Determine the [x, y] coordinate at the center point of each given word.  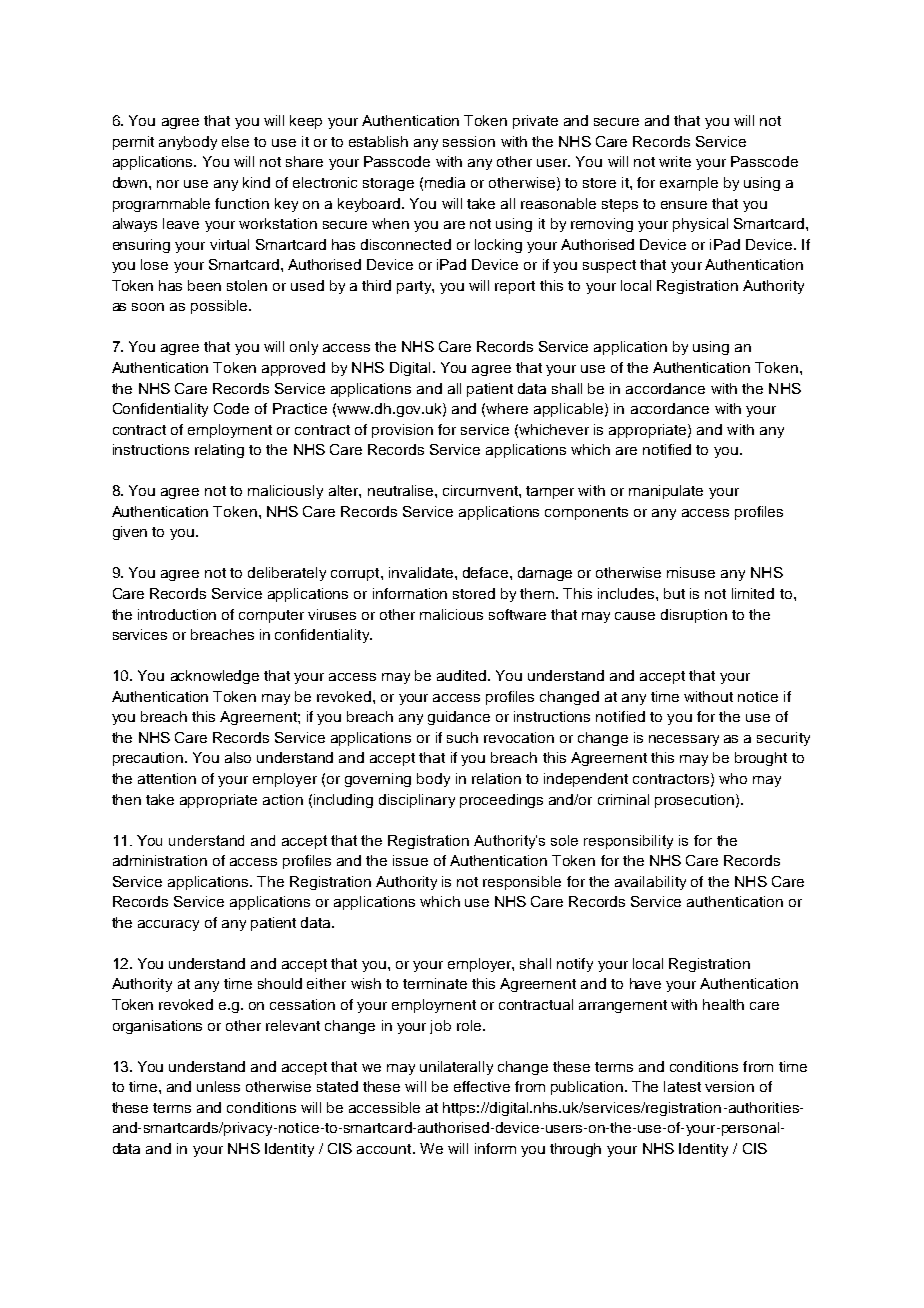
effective [482, 1086]
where [507, 408]
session [469, 141]
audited [463, 675]
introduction [177, 614]
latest [682, 1086]
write [675, 161]
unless [218, 1086]
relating [219, 451]
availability [650, 883]
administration [160, 860]
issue [410, 860]
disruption [694, 616]
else [235, 141]
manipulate [666, 492]
